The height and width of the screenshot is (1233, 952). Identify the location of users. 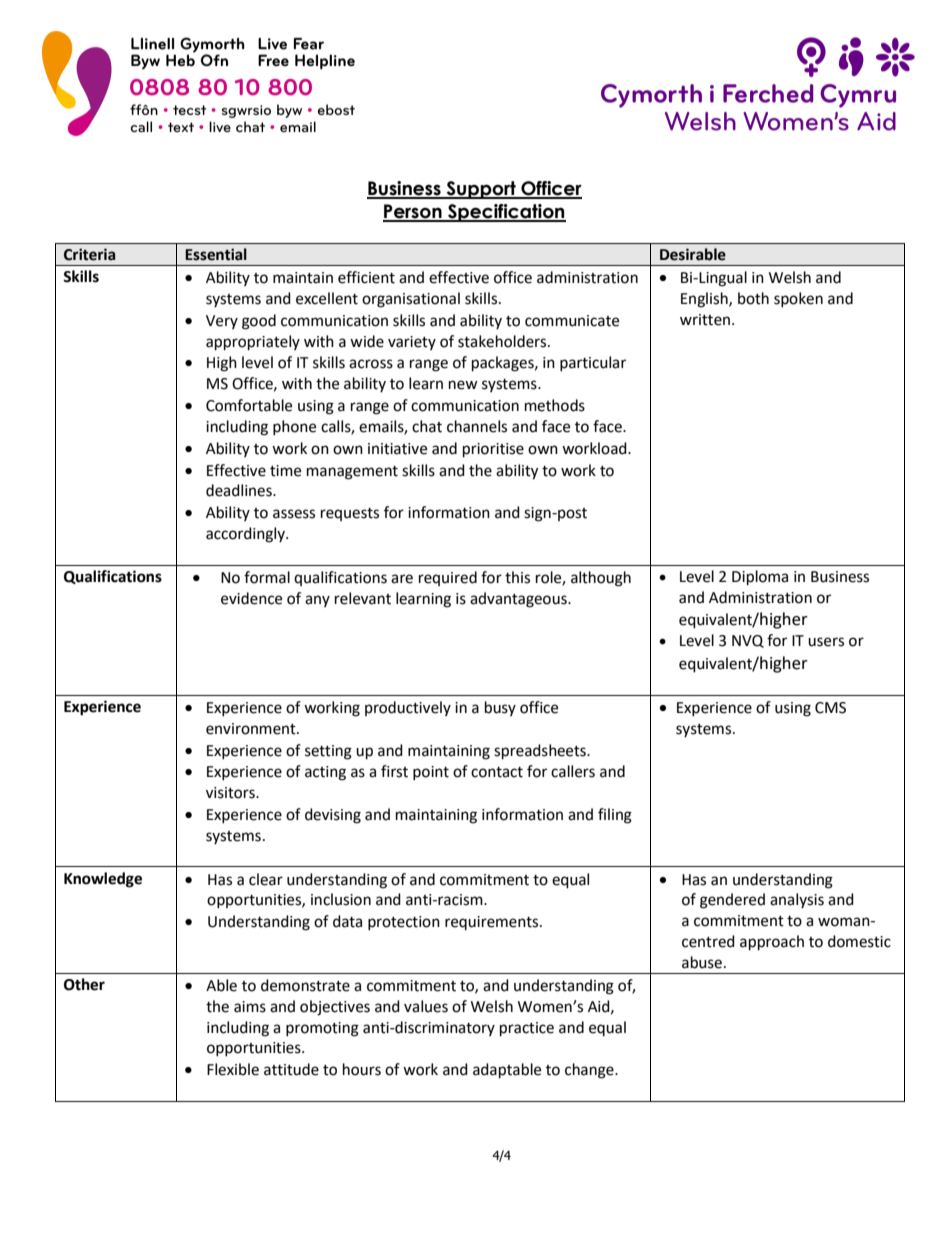
(826, 642).
